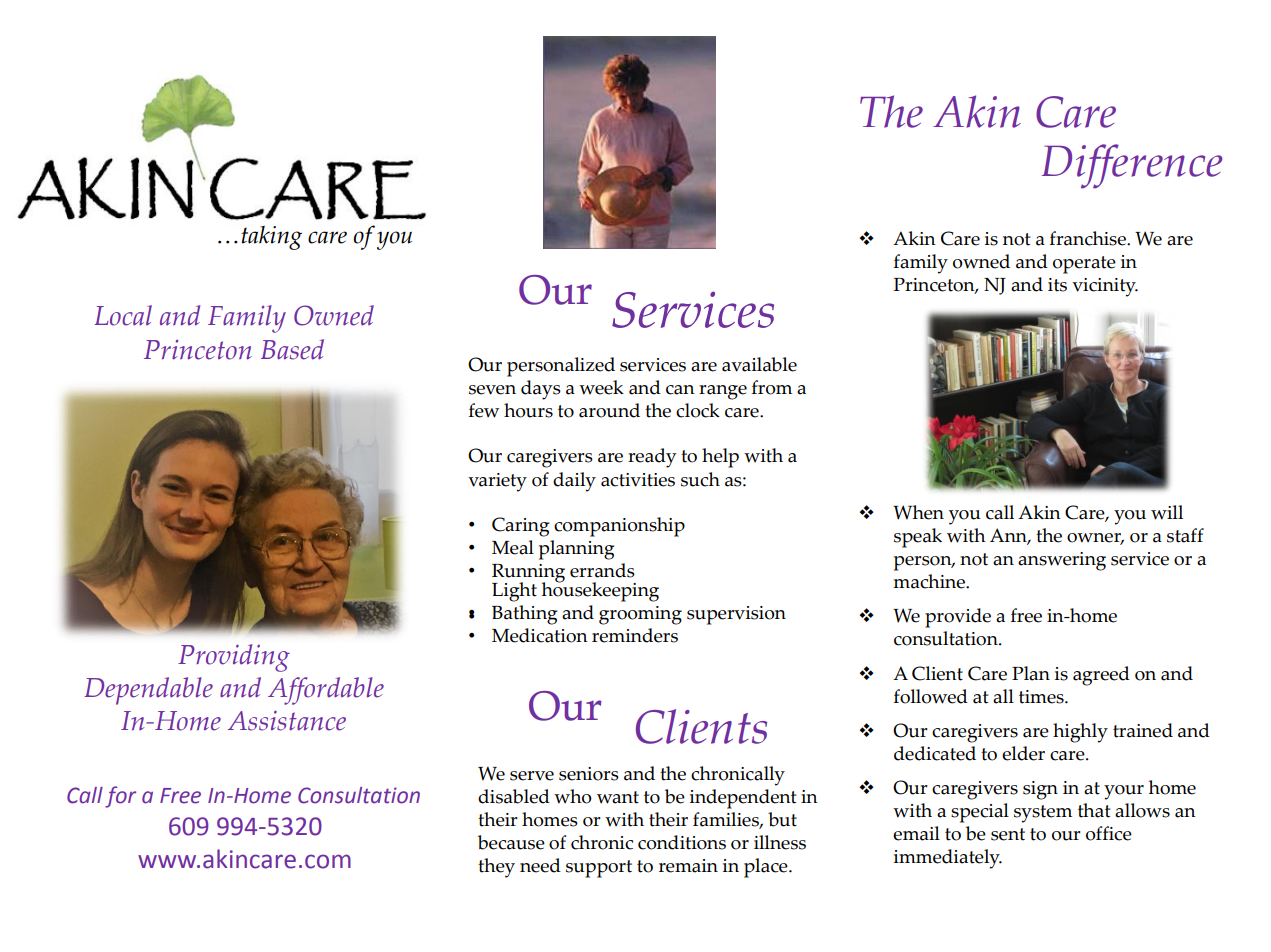 The width and height of the screenshot is (1271, 952). Describe the element at coordinates (496, 868) in the screenshot. I see `they` at that location.
